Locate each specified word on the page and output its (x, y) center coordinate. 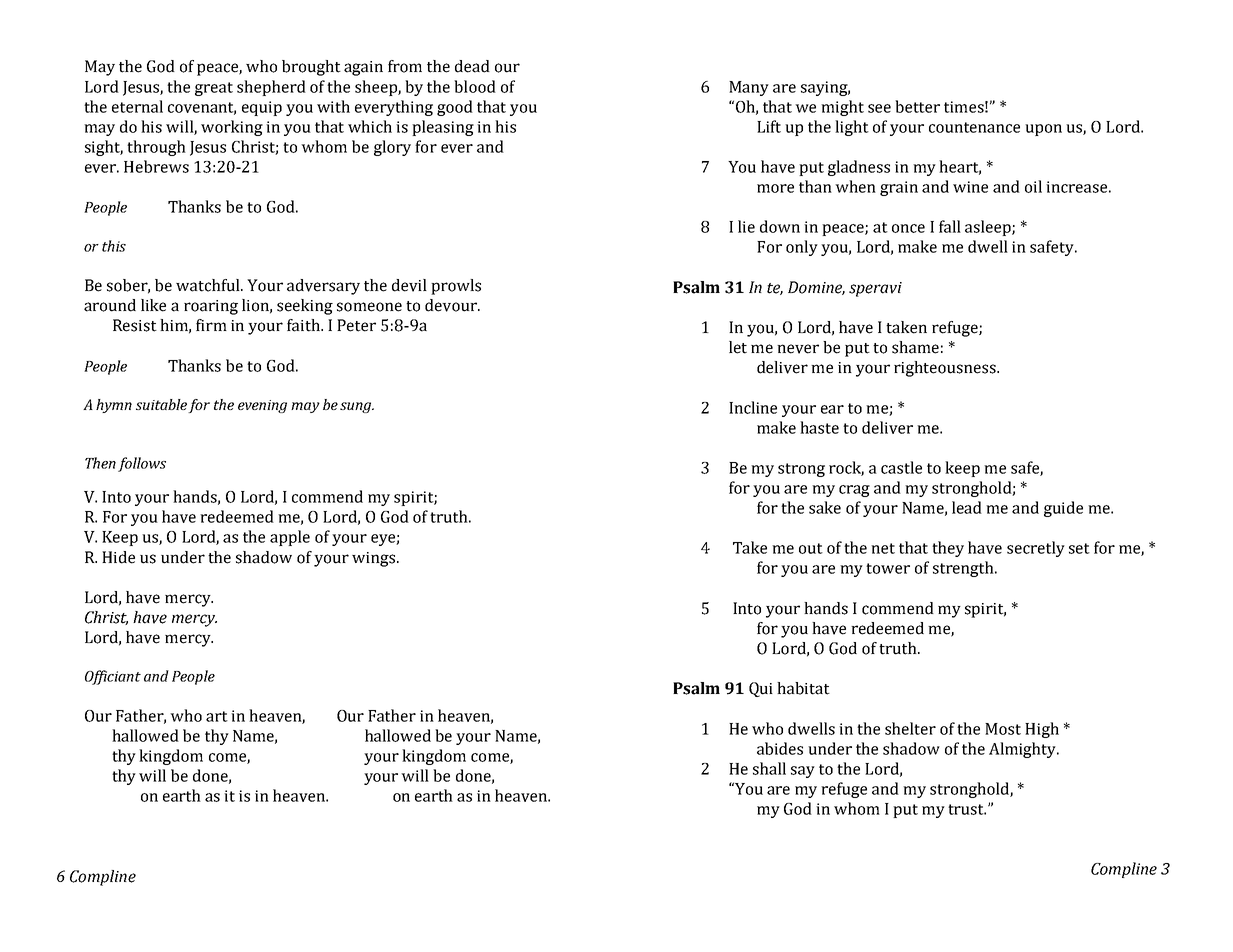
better (917, 106)
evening (262, 406)
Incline (753, 407)
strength (964, 569)
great (214, 89)
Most (1003, 729)
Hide (118, 557)
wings (375, 559)
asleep (989, 228)
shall (769, 768)
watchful (209, 285)
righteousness (946, 369)
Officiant (113, 677)
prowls (456, 287)
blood (475, 86)
